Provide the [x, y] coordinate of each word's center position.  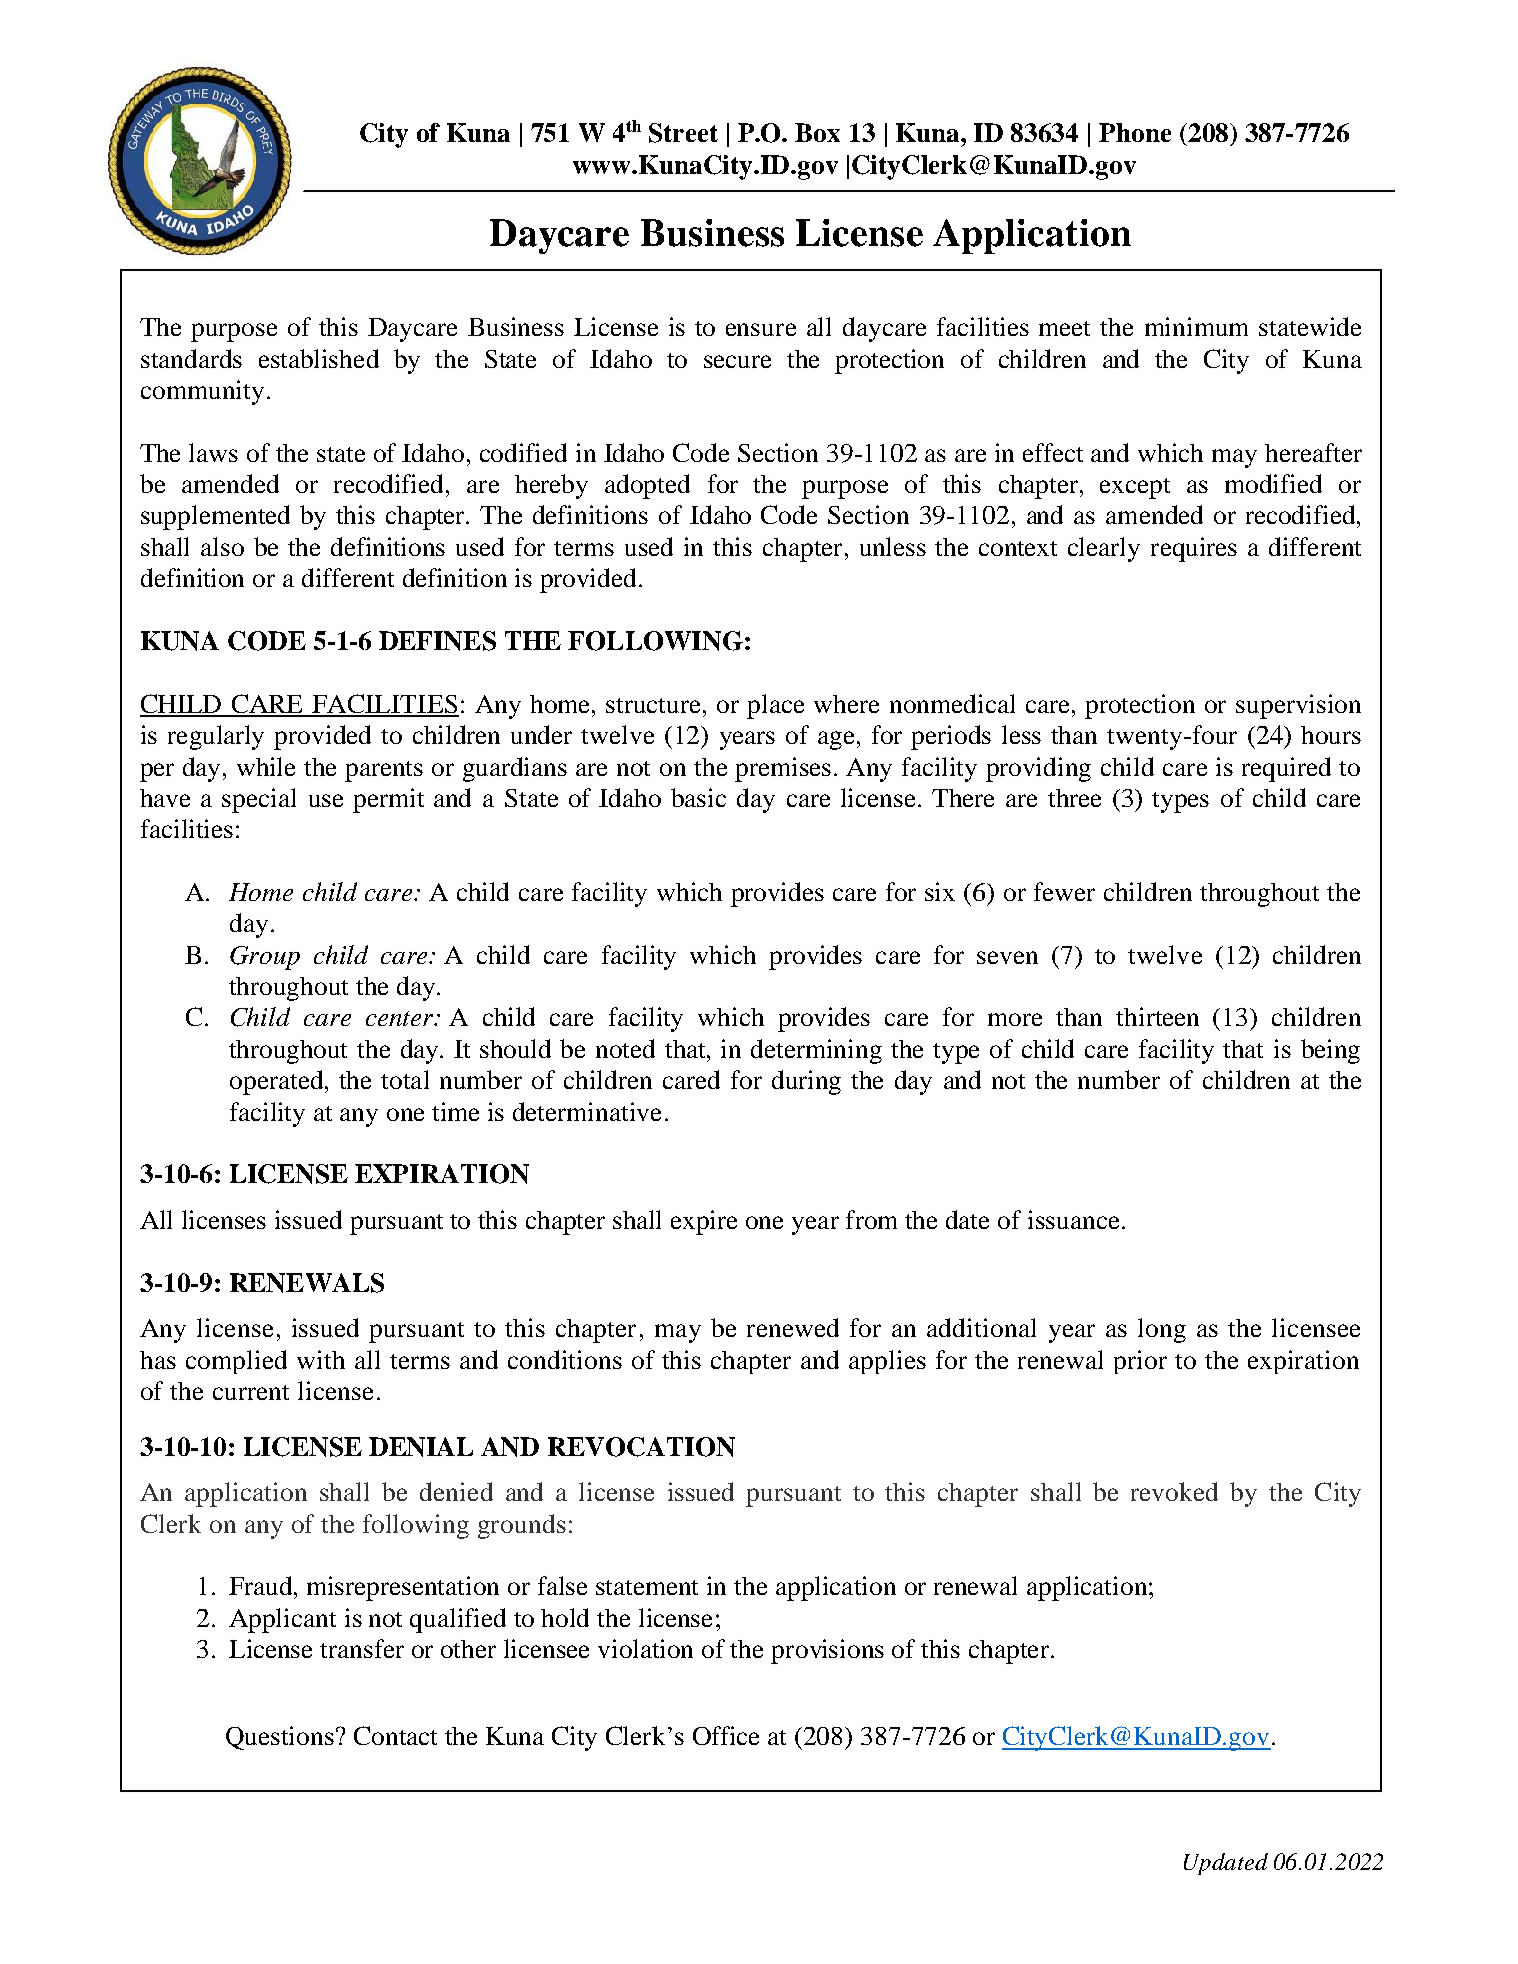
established [319, 358]
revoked [1174, 1491]
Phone [1135, 132]
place [775, 706]
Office [726, 1735]
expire [704, 1222]
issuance [1073, 1219]
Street [683, 133]
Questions [280, 1738]
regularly [216, 737]
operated [278, 1082]
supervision [1298, 706]
